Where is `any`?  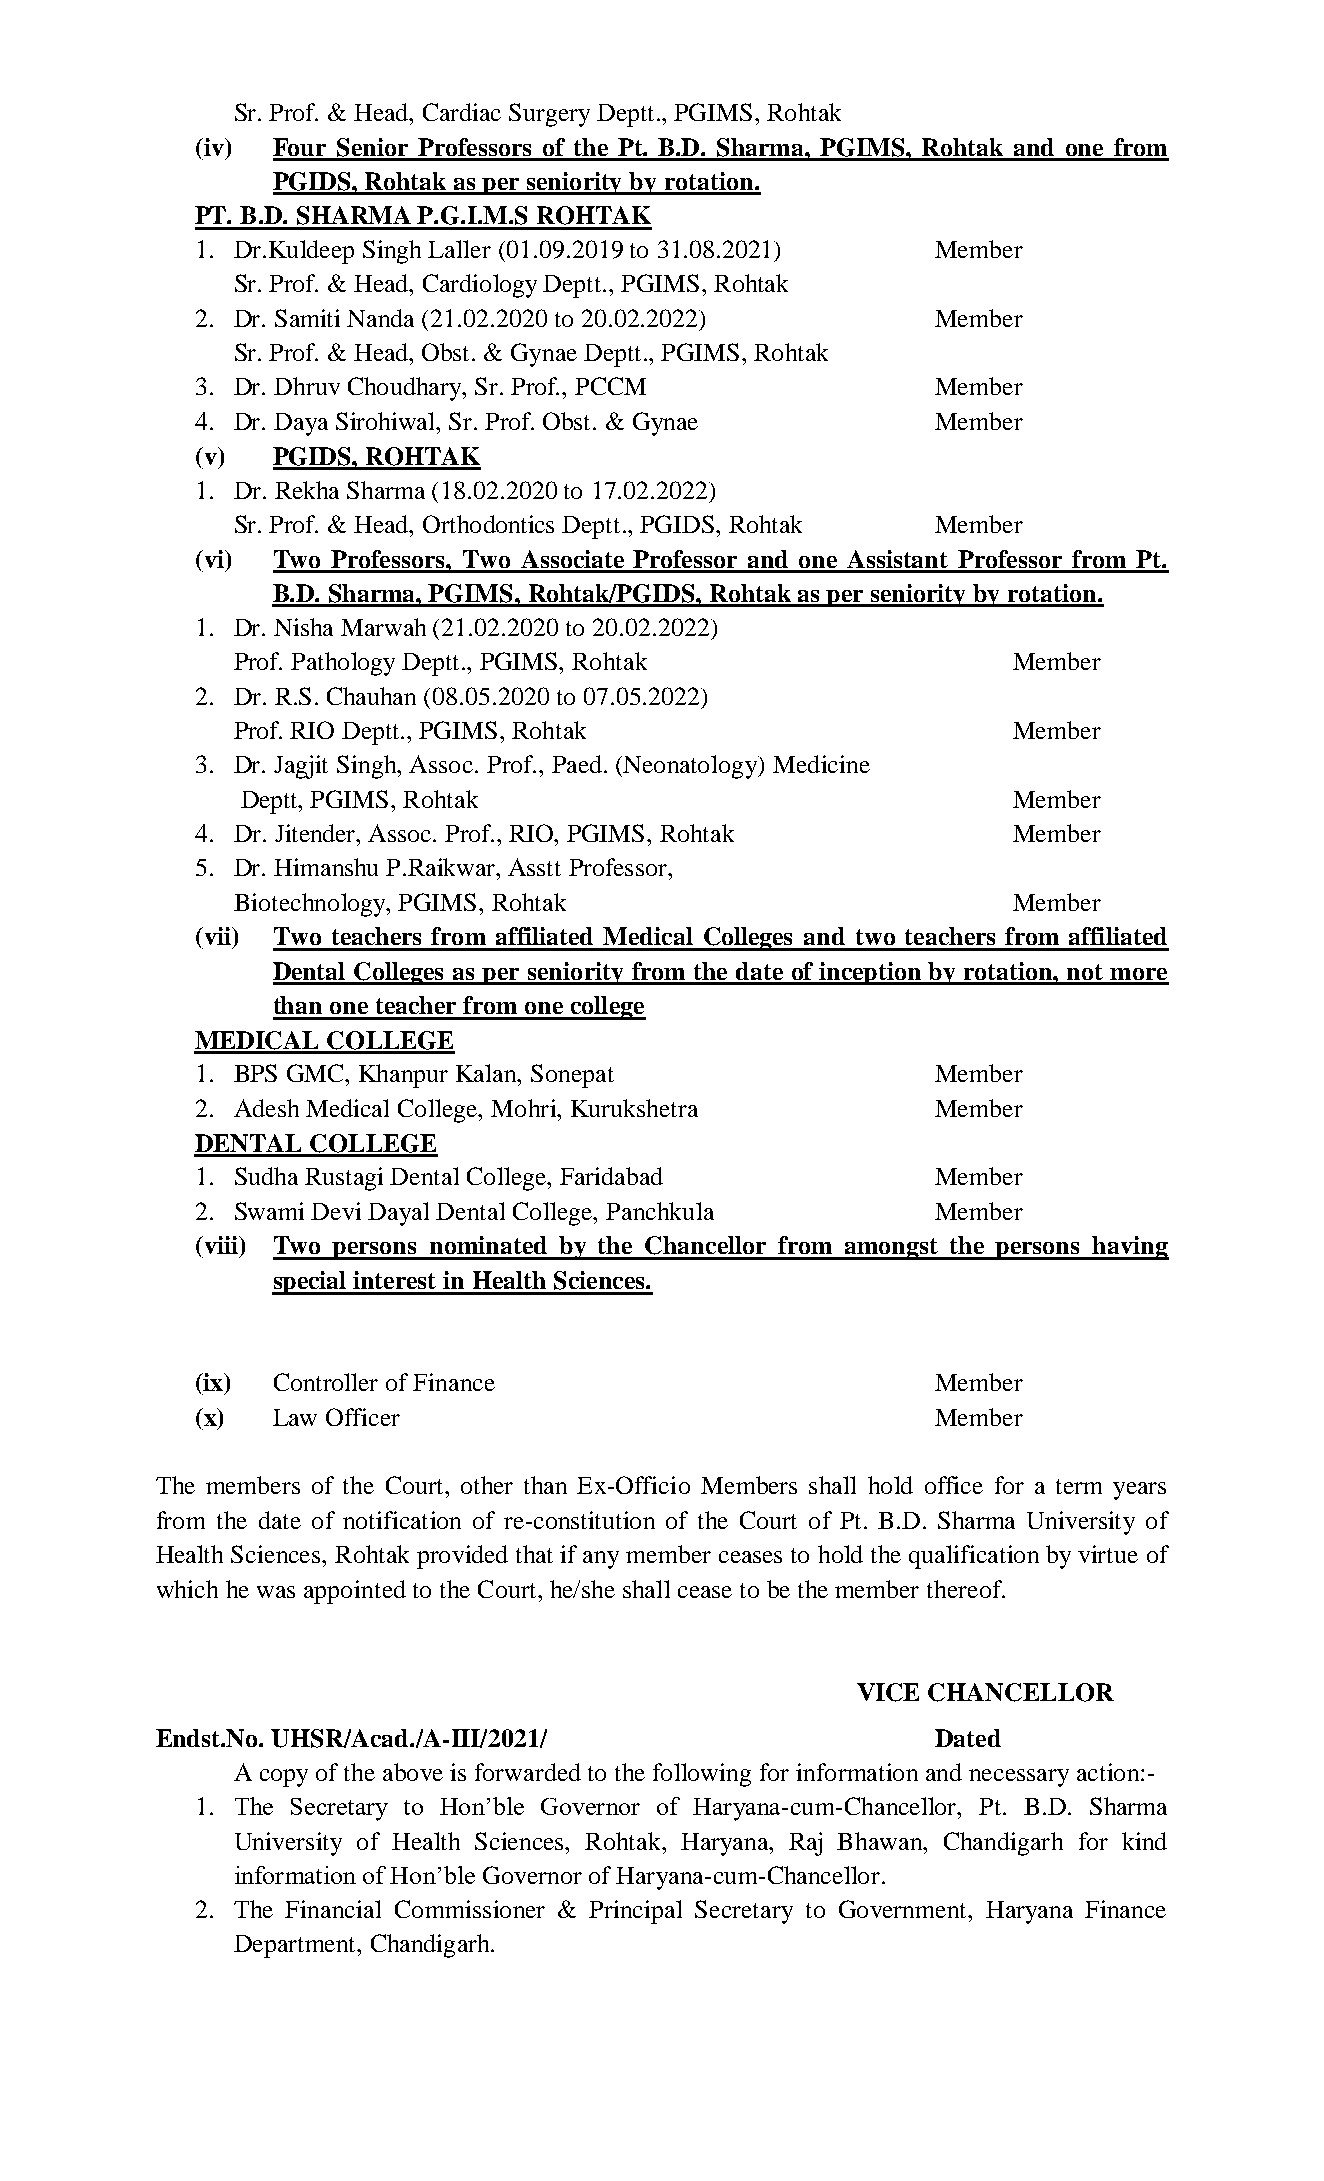 any is located at coordinates (601, 1560).
